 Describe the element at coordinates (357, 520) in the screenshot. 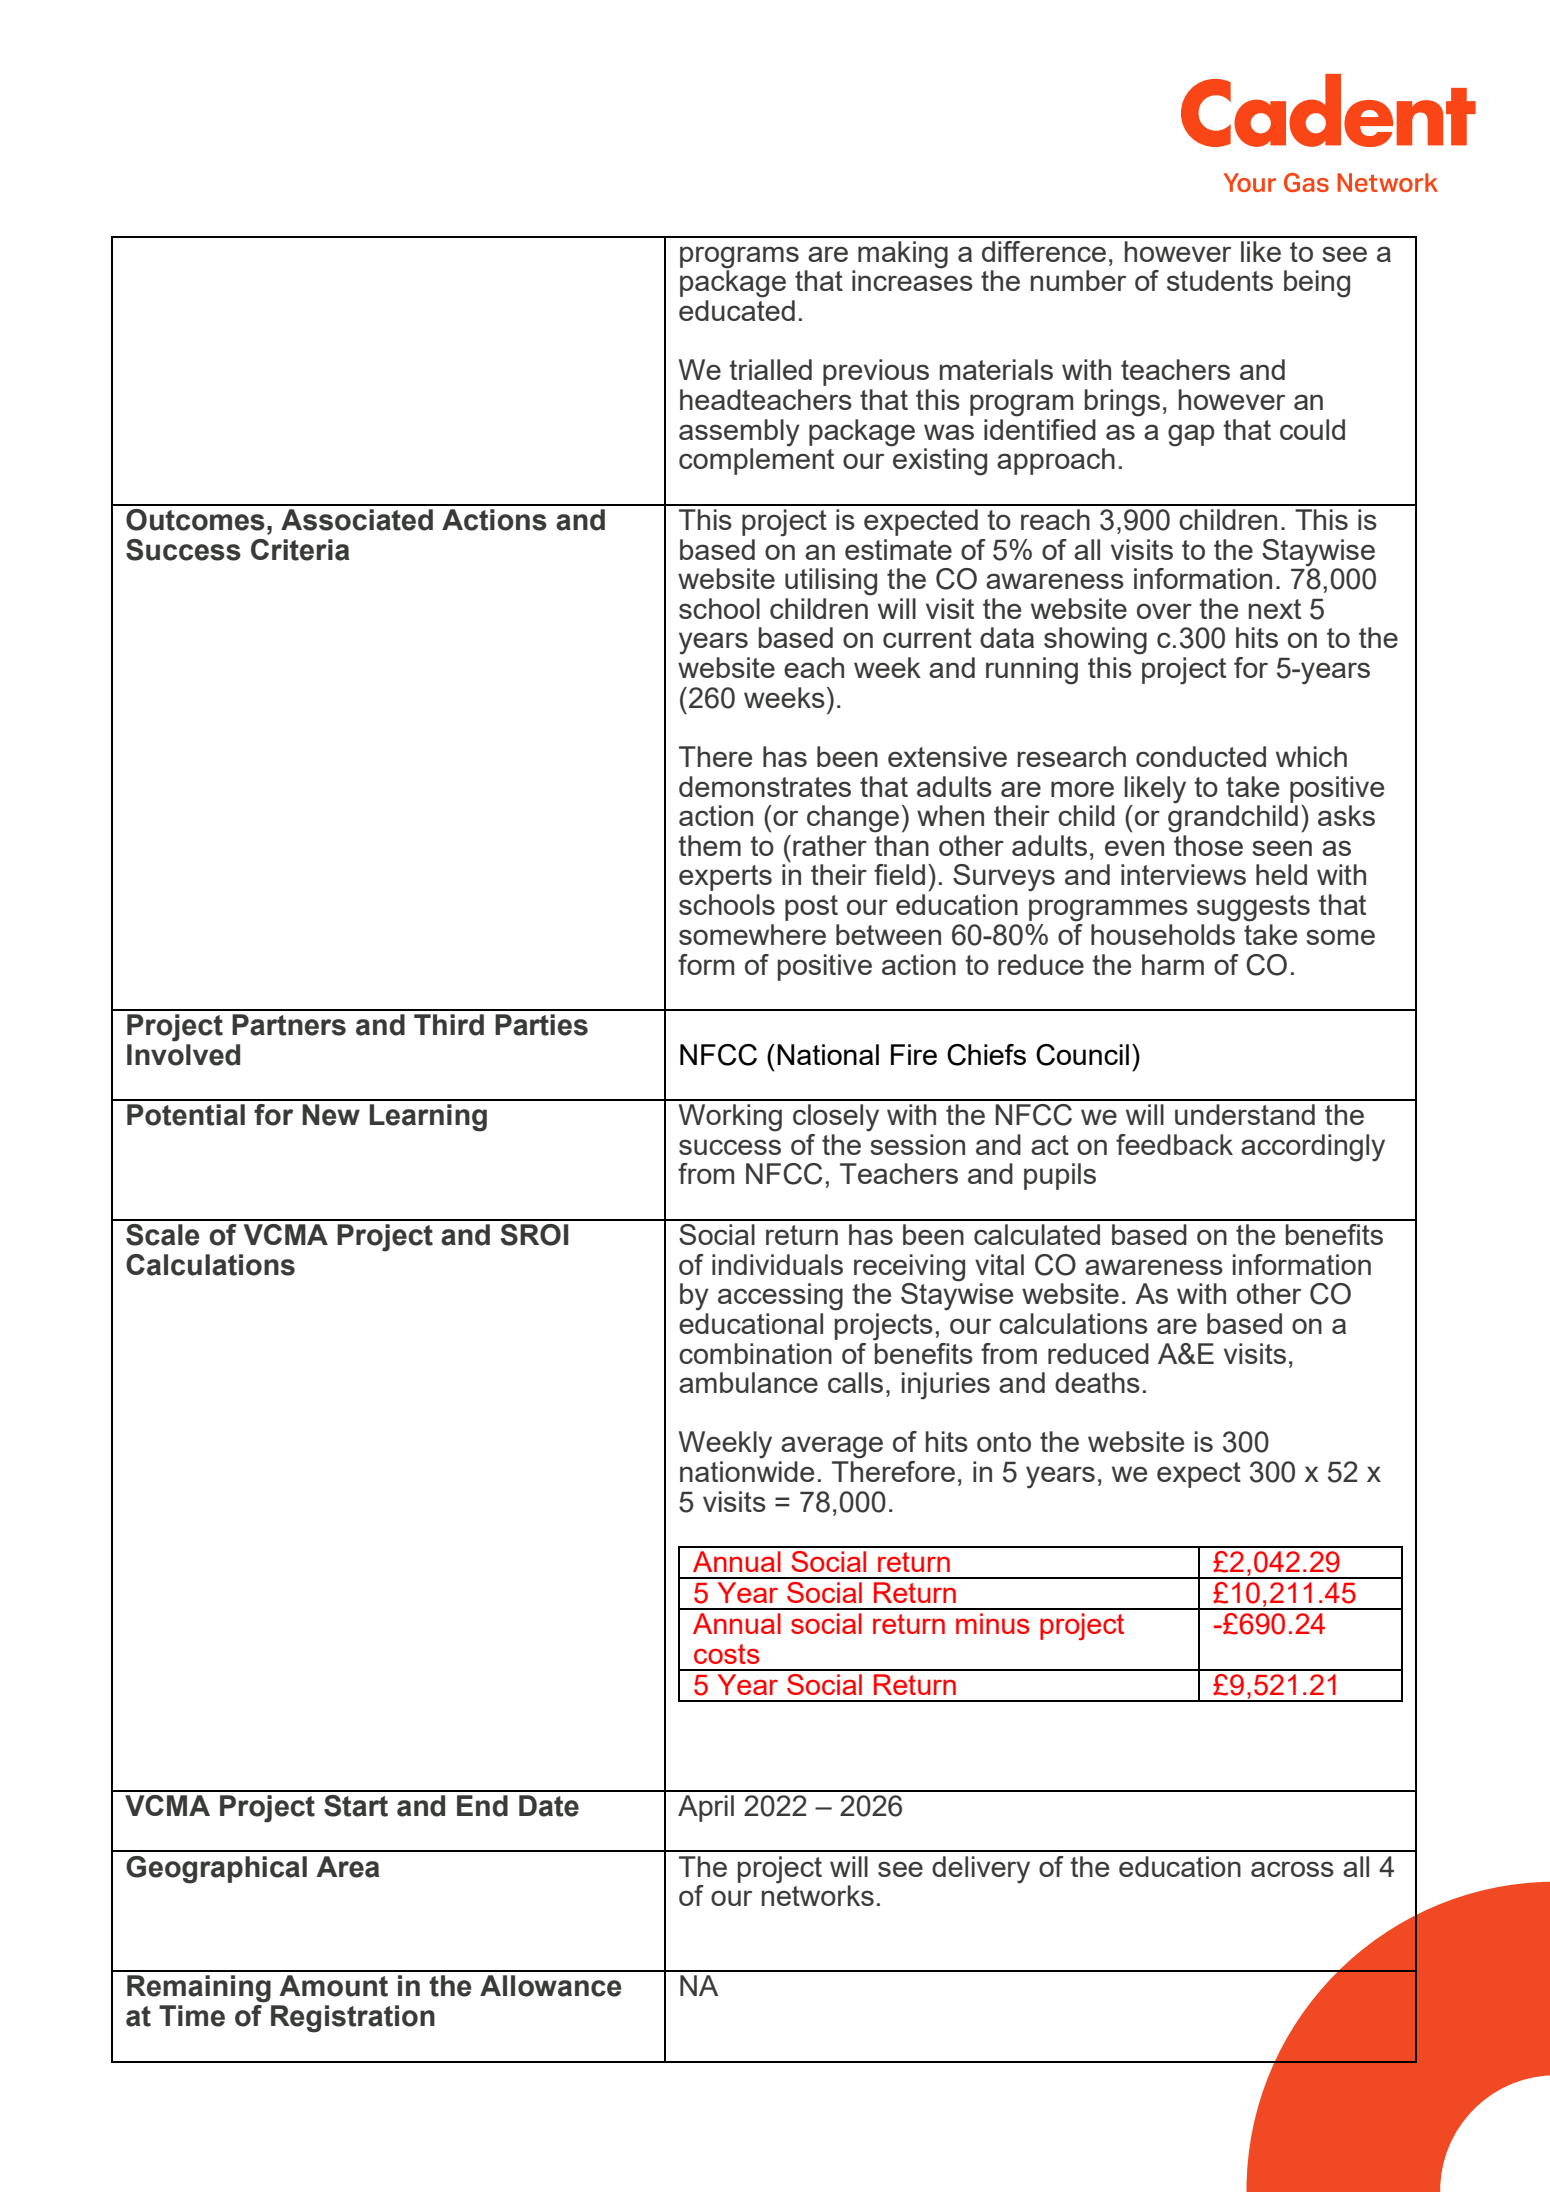

I see `Associated` at that location.
